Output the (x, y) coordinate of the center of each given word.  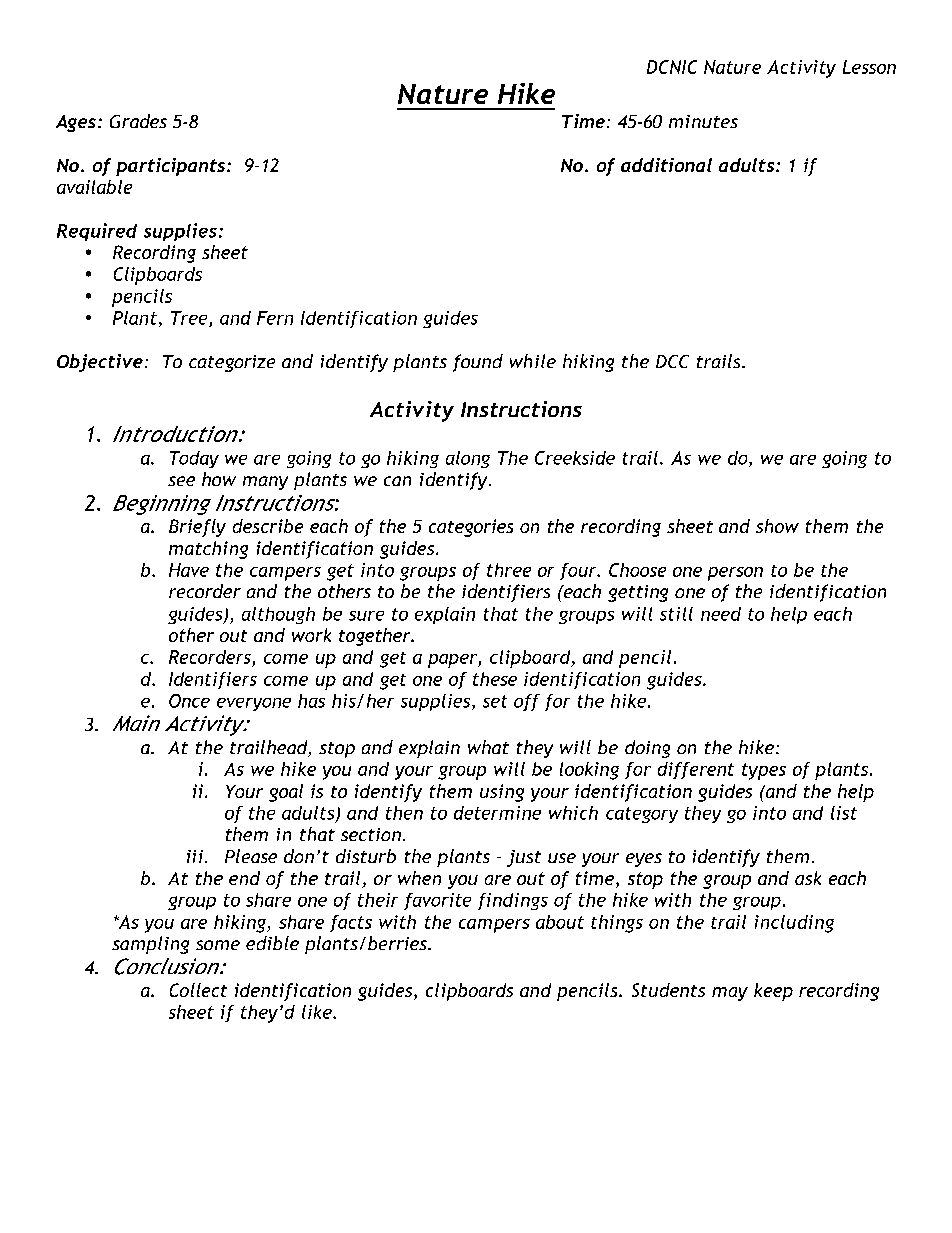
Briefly (197, 528)
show (777, 526)
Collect (198, 990)
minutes (703, 121)
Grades (138, 121)
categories (471, 528)
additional (666, 165)
